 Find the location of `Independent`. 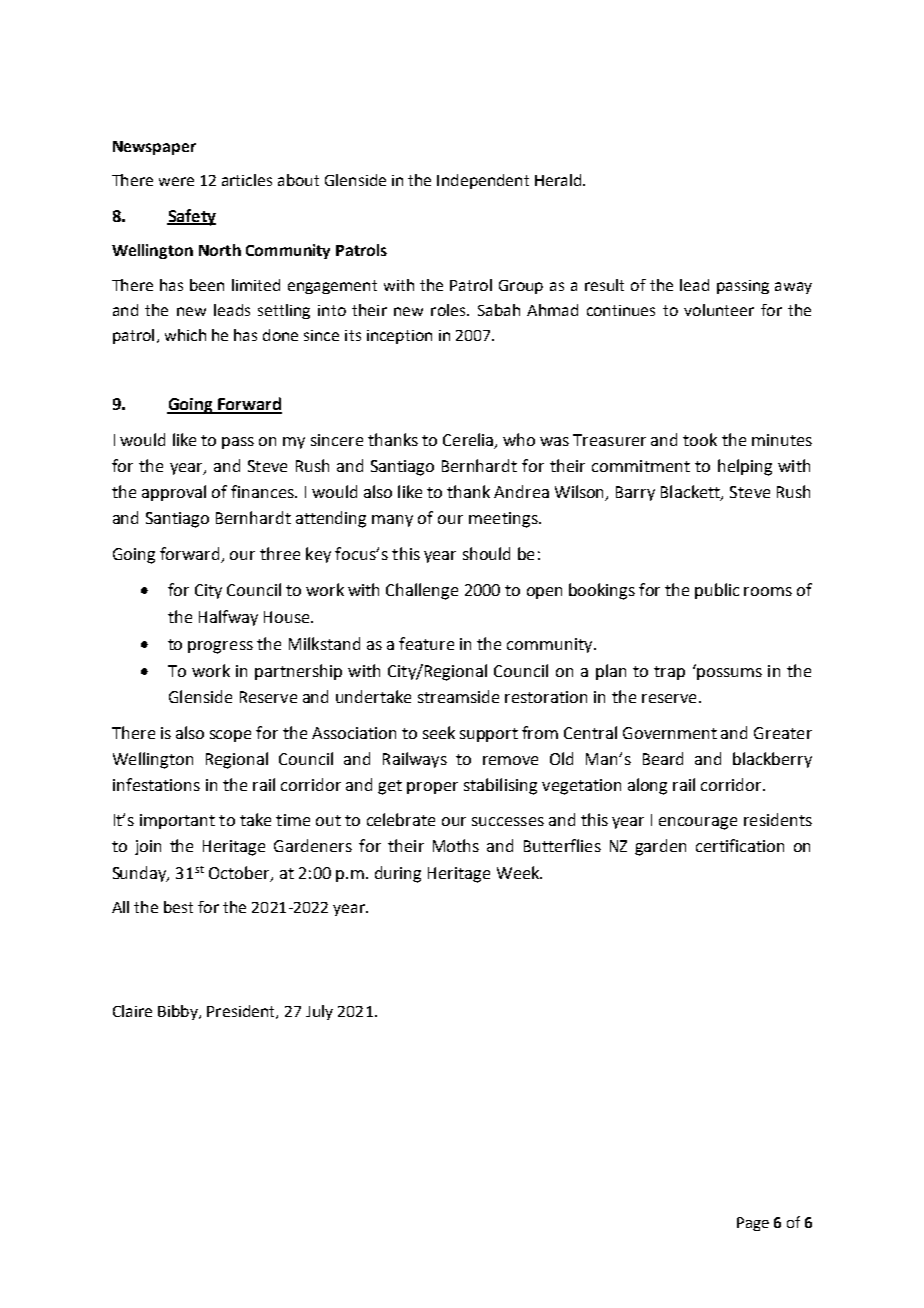

Independent is located at coordinates (483, 181).
